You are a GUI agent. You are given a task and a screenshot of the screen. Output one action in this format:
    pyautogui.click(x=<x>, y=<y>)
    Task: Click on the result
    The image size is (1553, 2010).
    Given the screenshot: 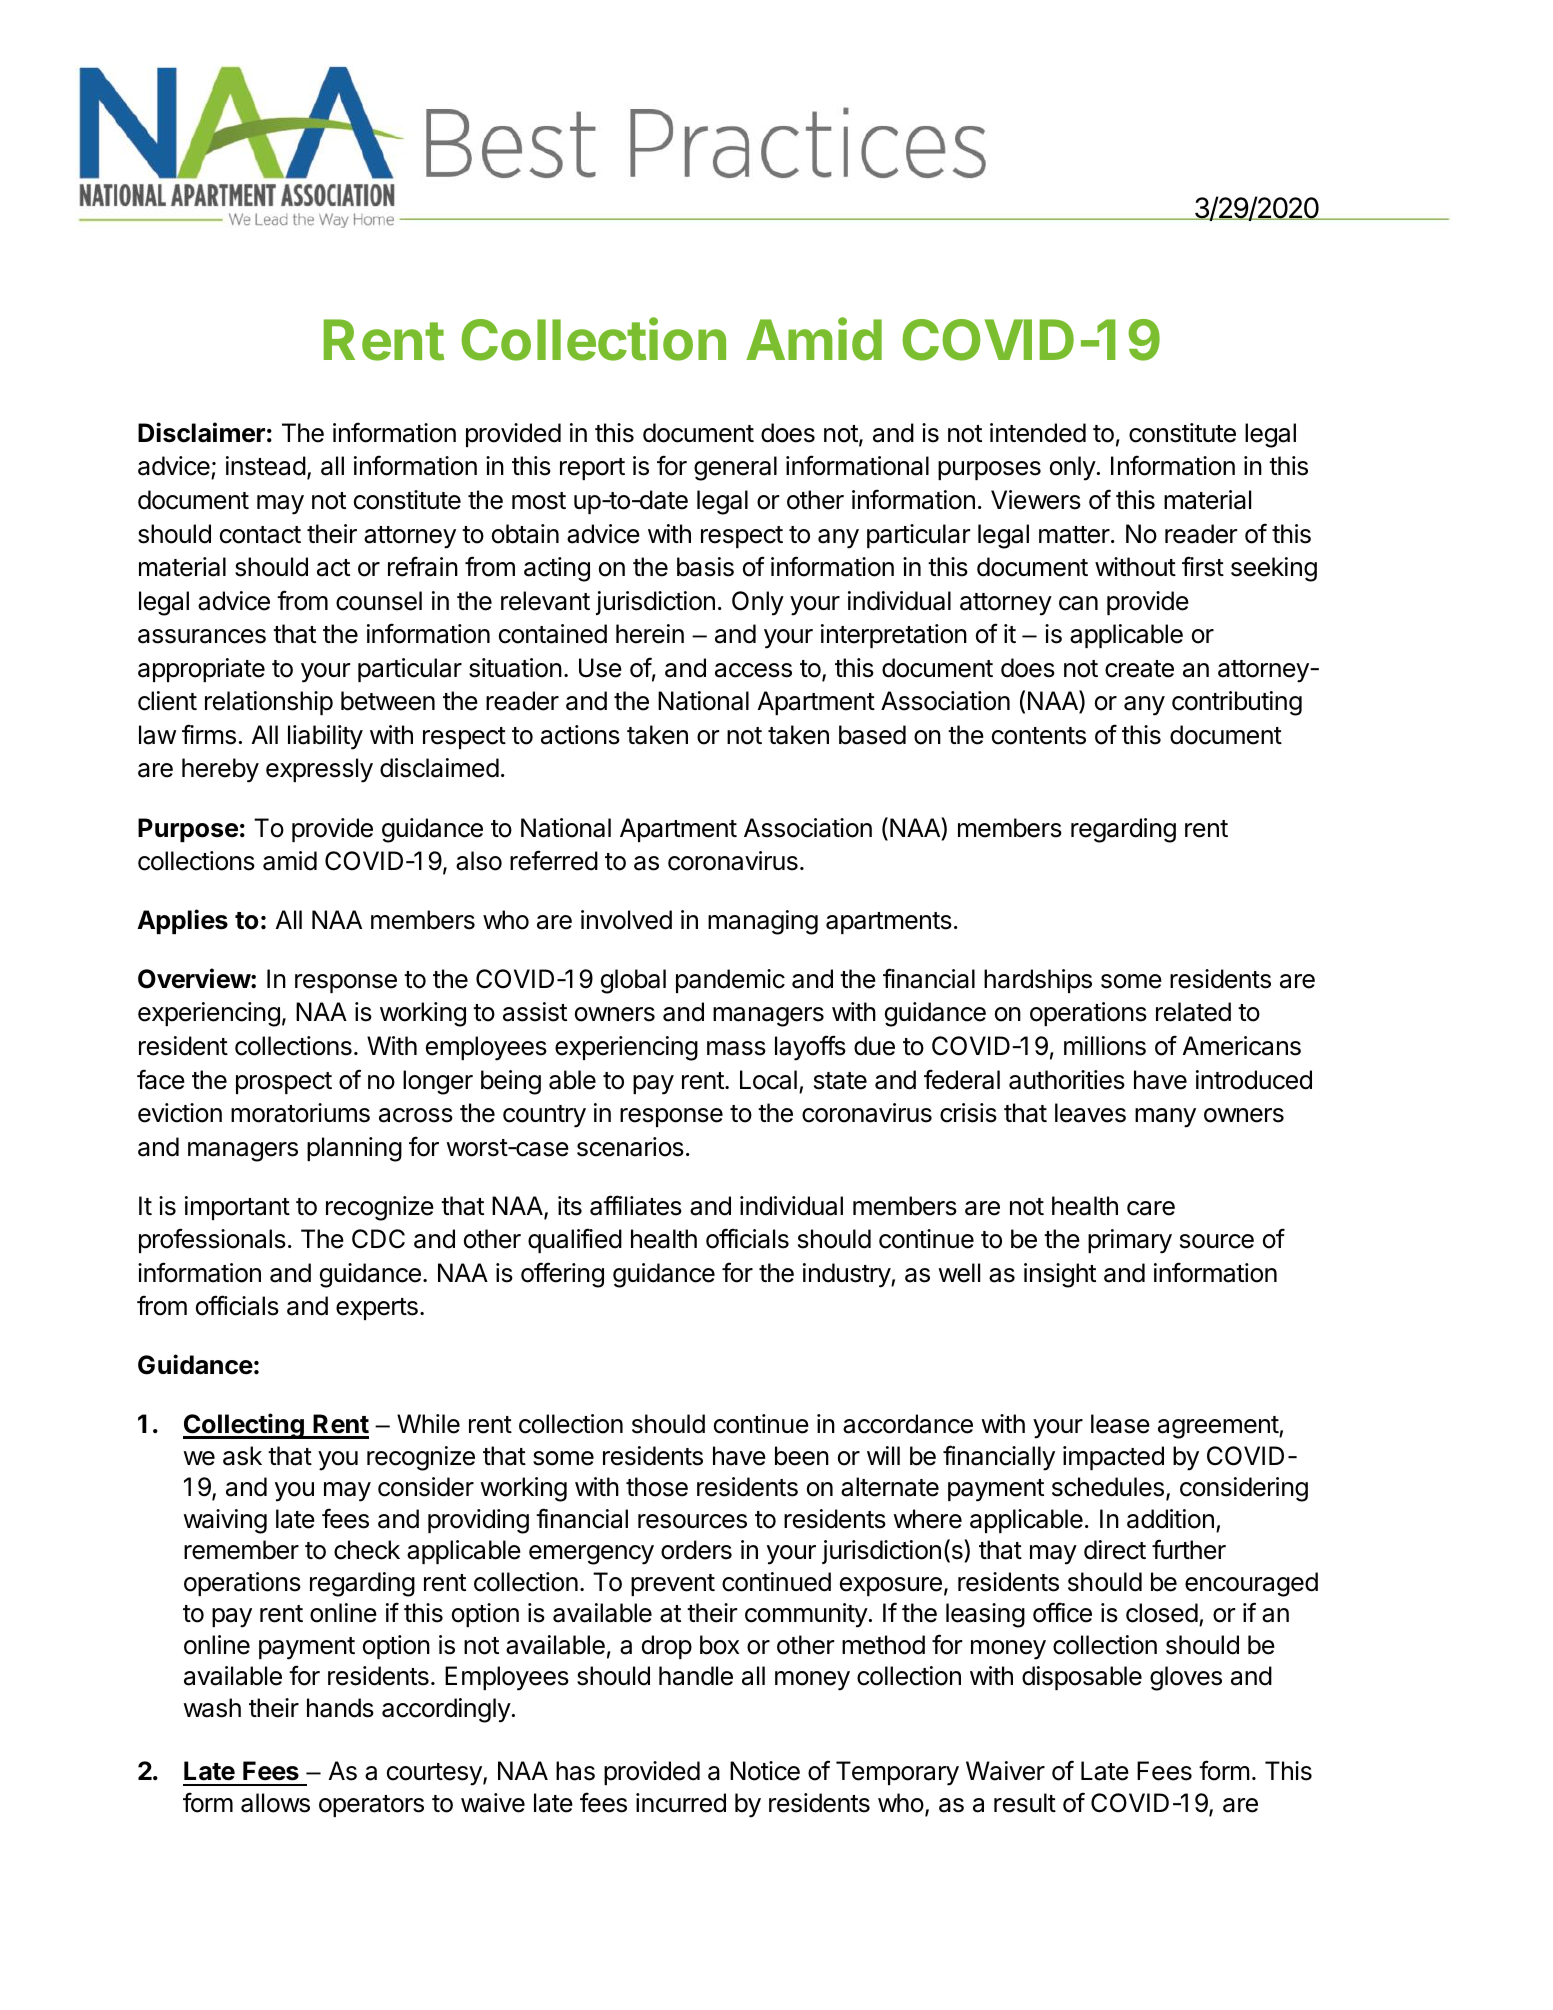 What is the action you would take?
    pyautogui.click(x=1025, y=1803)
